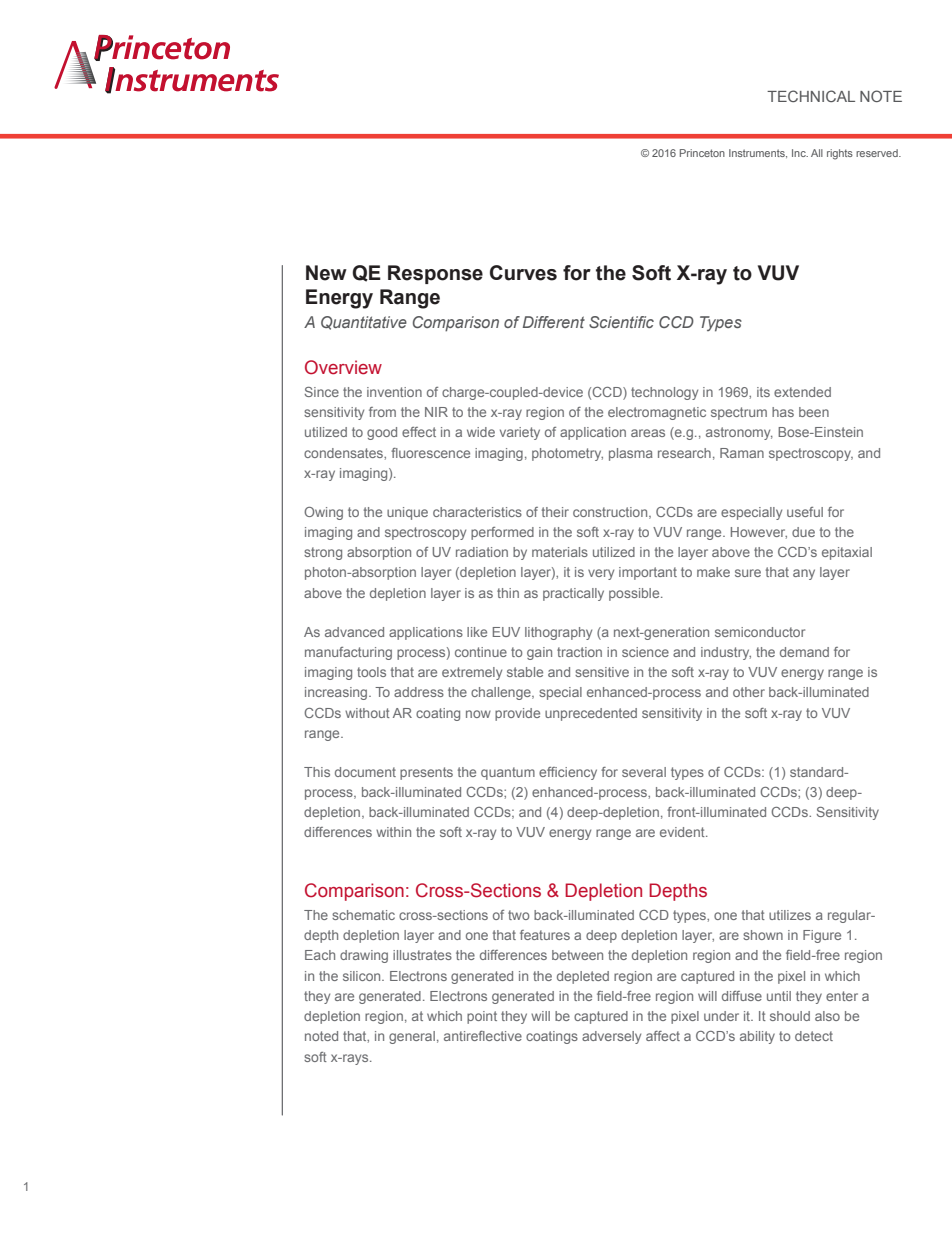 Image resolution: width=952 pixels, height=1233 pixels. I want to click on general, so click(412, 1037).
